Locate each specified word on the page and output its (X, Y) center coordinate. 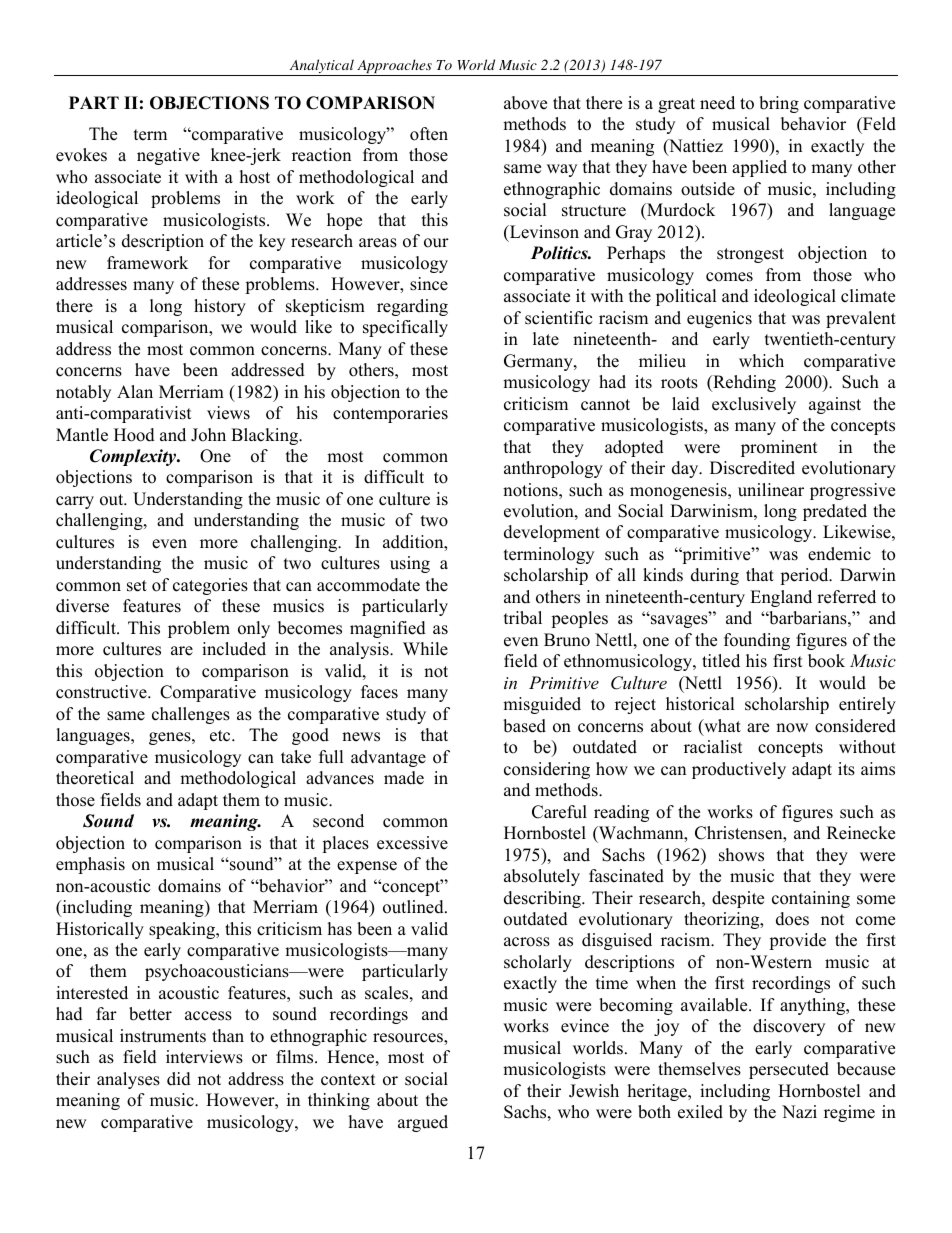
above (525, 103)
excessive (412, 843)
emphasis (90, 865)
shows (741, 855)
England (781, 598)
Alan (135, 391)
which (761, 361)
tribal (523, 618)
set (137, 586)
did (179, 1079)
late (546, 339)
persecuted (789, 1070)
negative (168, 156)
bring (779, 104)
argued (423, 1123)
